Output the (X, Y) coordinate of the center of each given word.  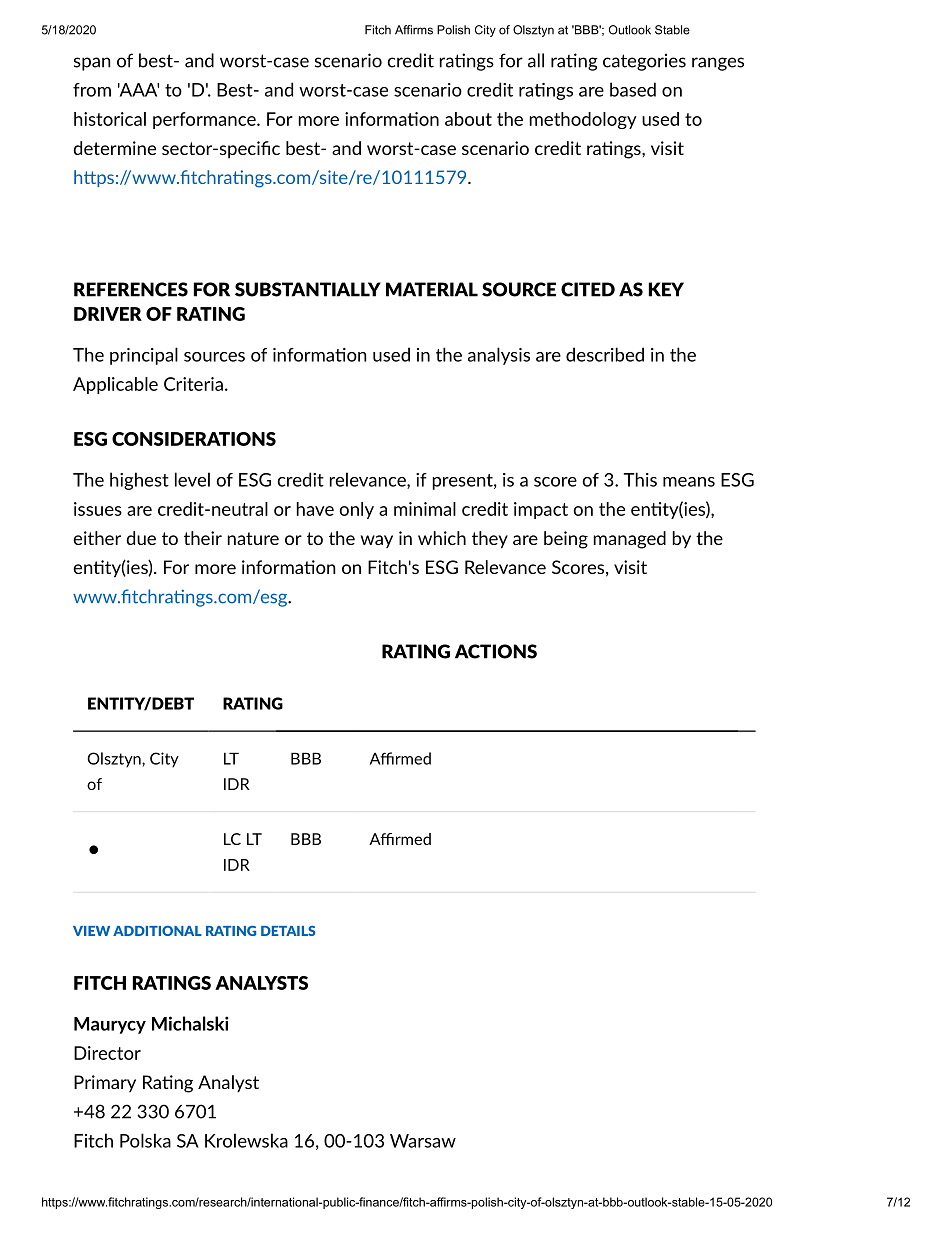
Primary (105, 1083)
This (640, 479)
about (468, 119)
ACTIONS (496, 651)
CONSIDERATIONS (194, 439)
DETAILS (288, 931)
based (633, 89)
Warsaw (423, 1141)
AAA (138, 90)
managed (630, 540)
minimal (425, 509)
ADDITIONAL (157, 931)
